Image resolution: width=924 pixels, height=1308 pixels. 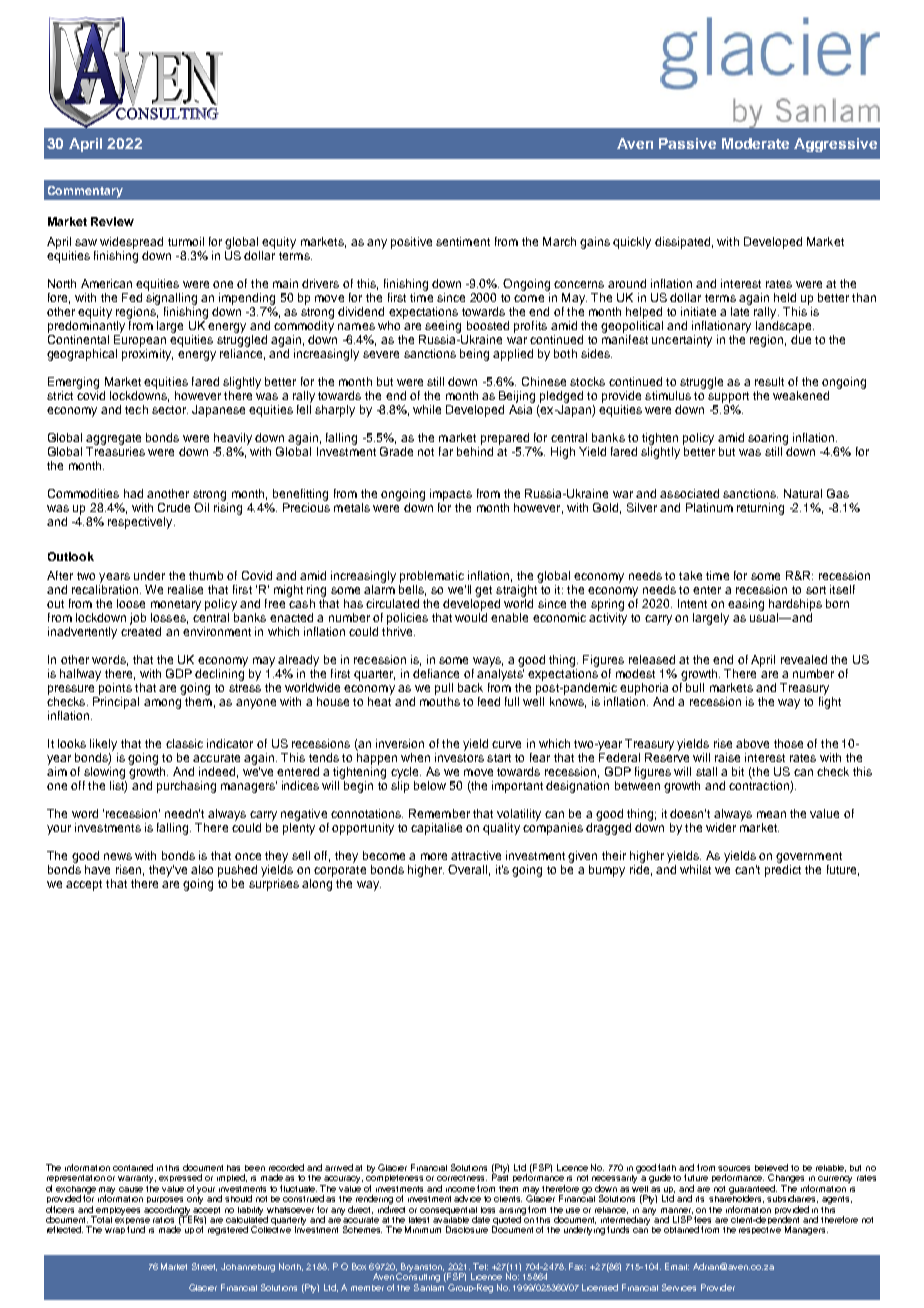 I want to click on Moderate, so click(x=755, y=143).
